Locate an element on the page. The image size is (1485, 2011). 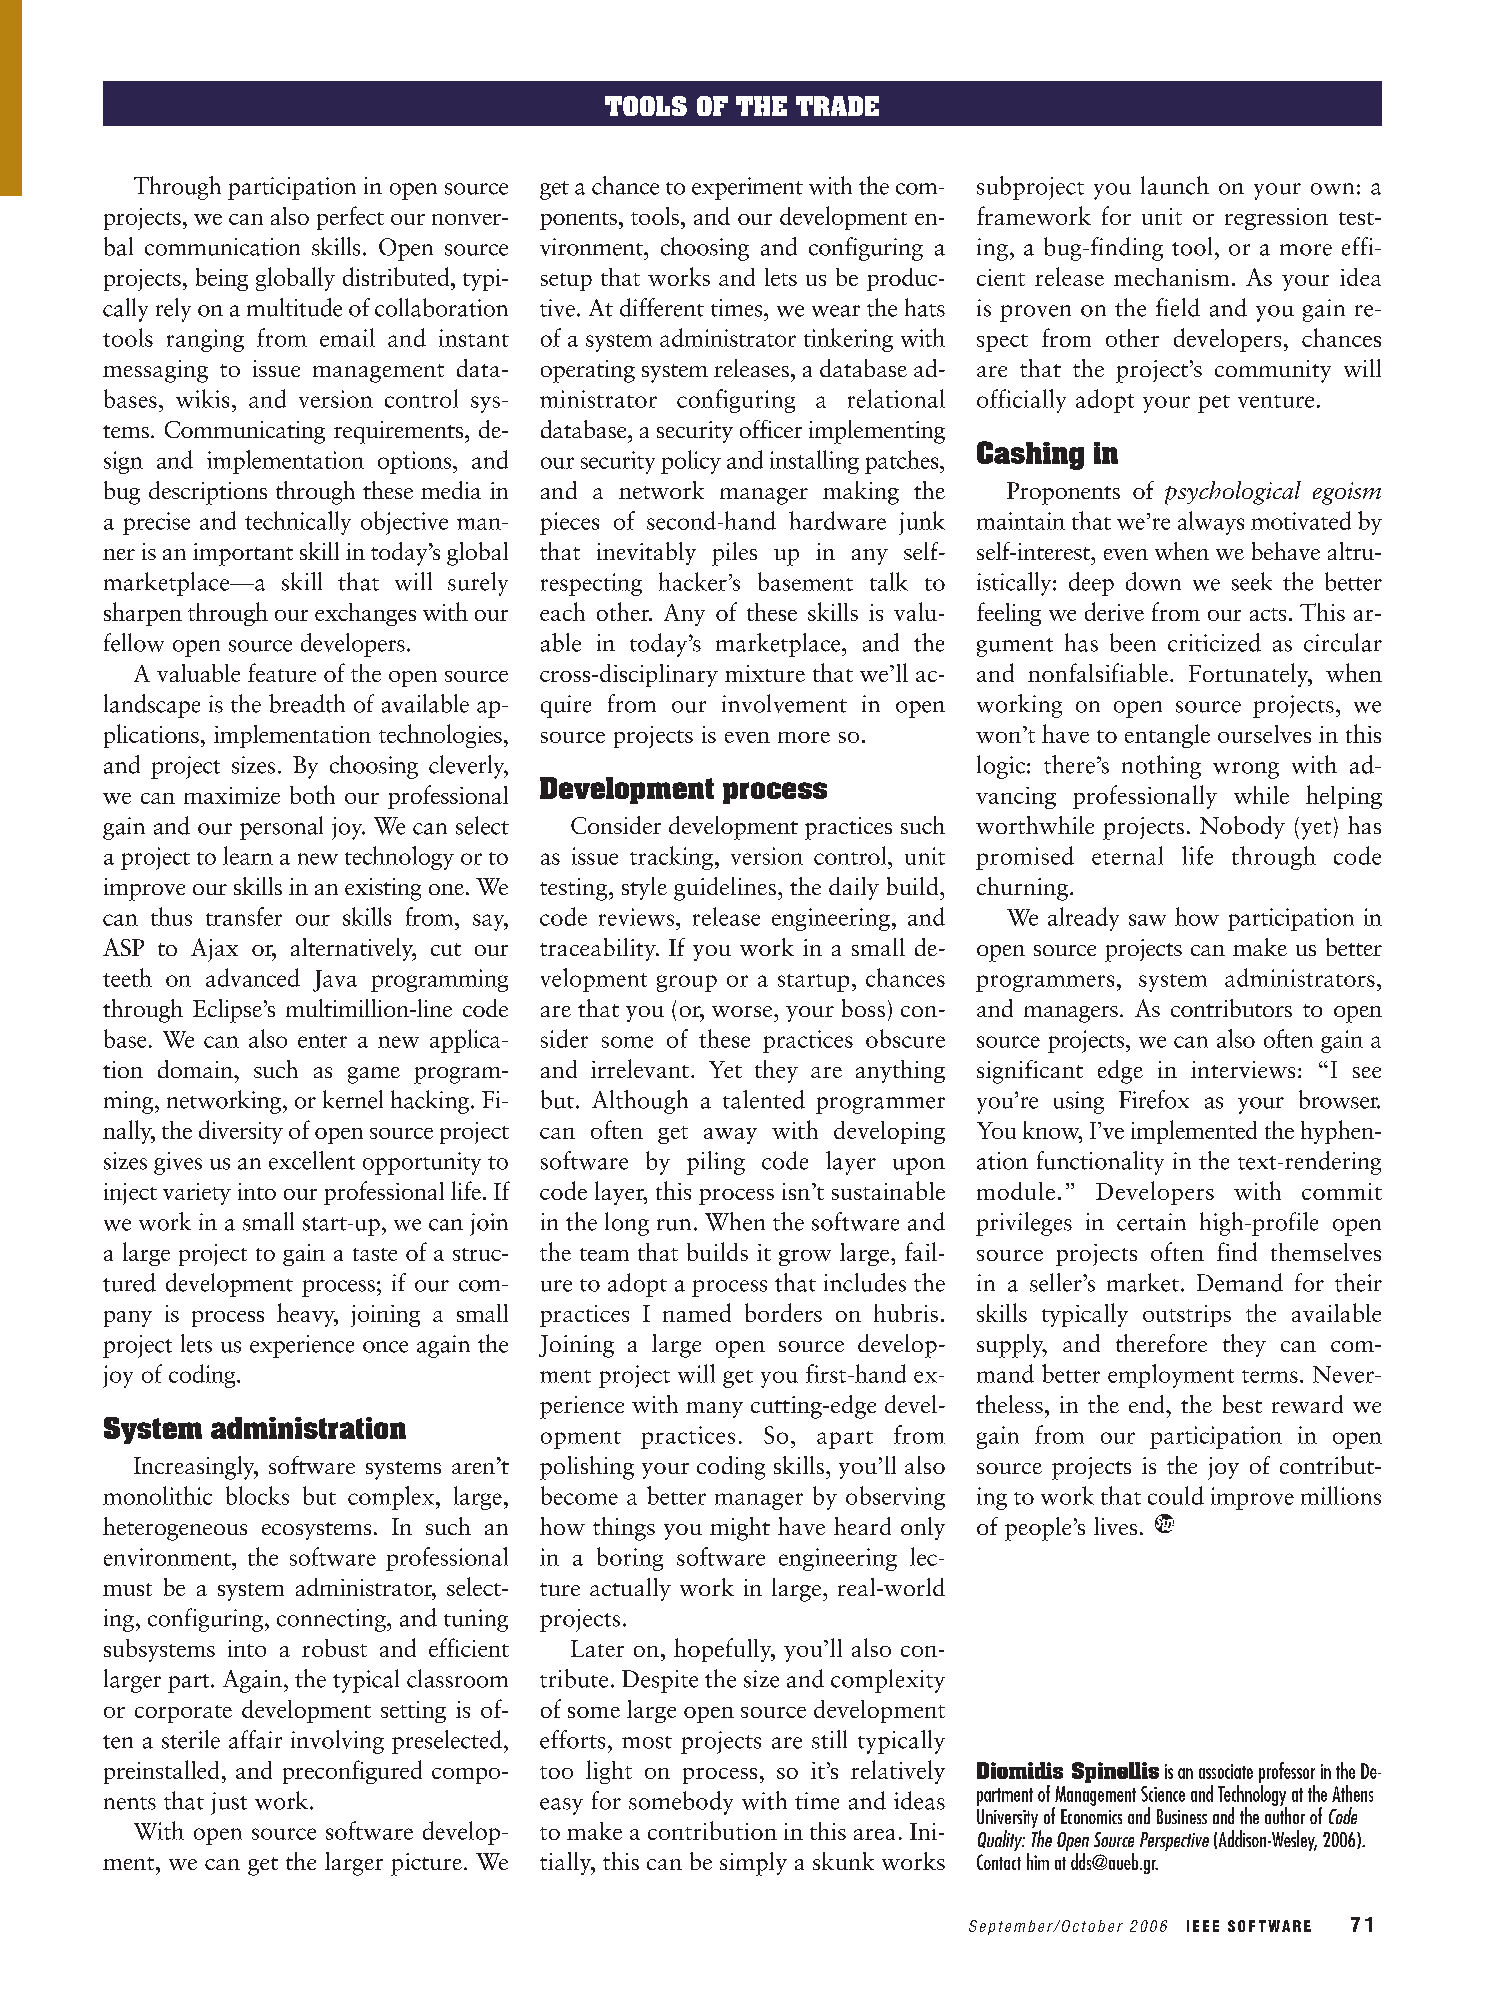
just is located at coordinates (229, 1803).
